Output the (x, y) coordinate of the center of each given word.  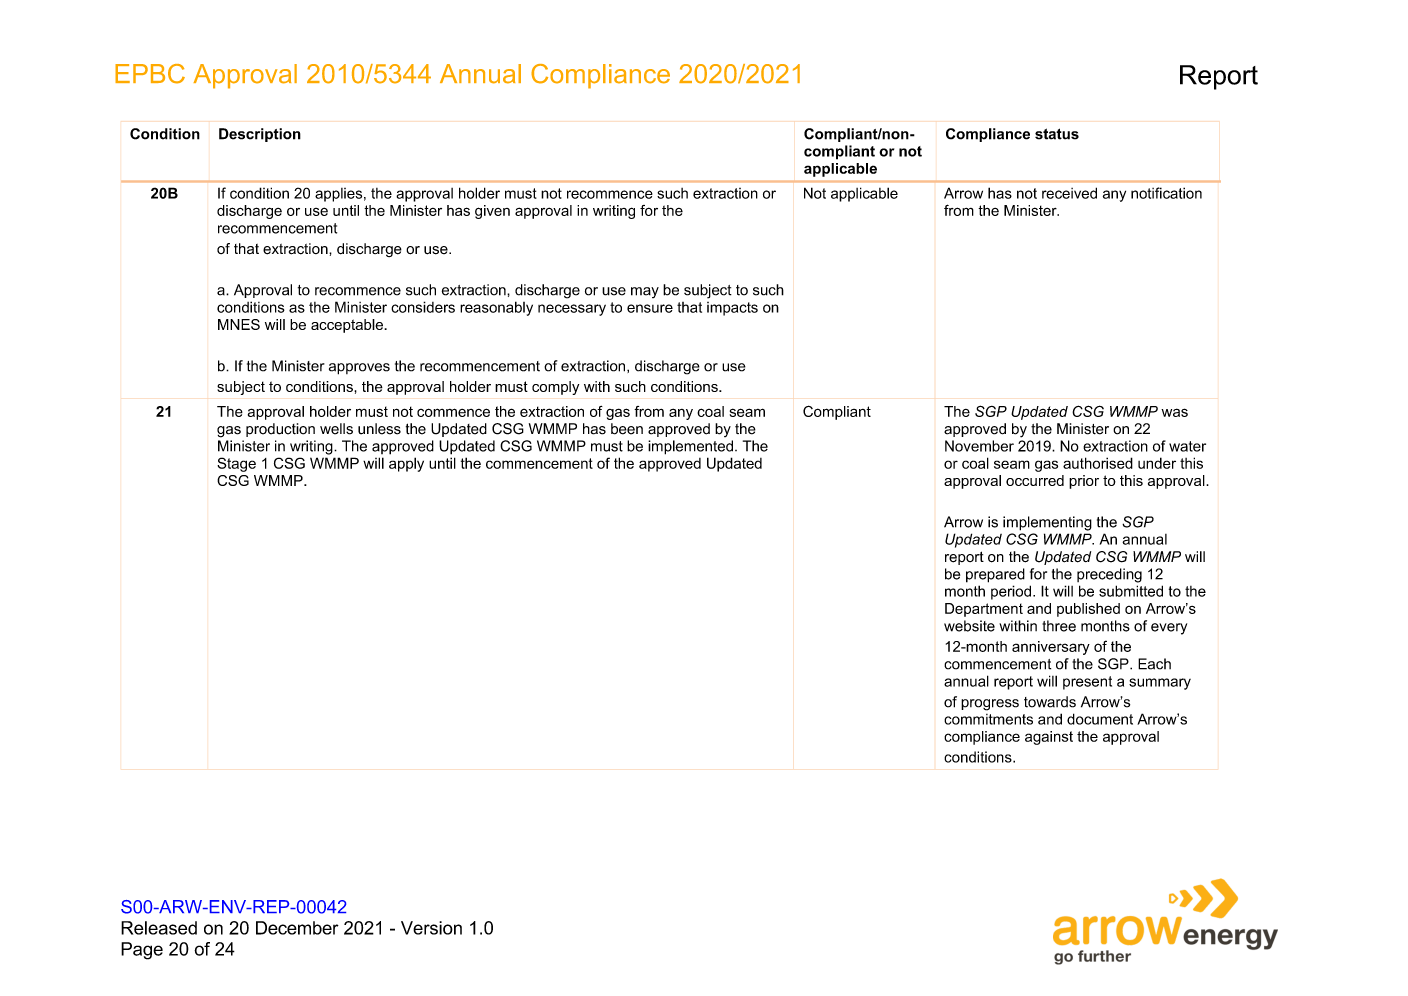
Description (260, 135)
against (1049, 738)
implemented (690, 447)
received (1069, 193)
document (1100, 719)
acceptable (348, 326)
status (1057, 134)
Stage (236, 464)
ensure (650, 308)
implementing (1047, 523)
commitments (988, 719)
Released (159, 928)
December (297, 928)
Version (431, 928)
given (492, 212)
